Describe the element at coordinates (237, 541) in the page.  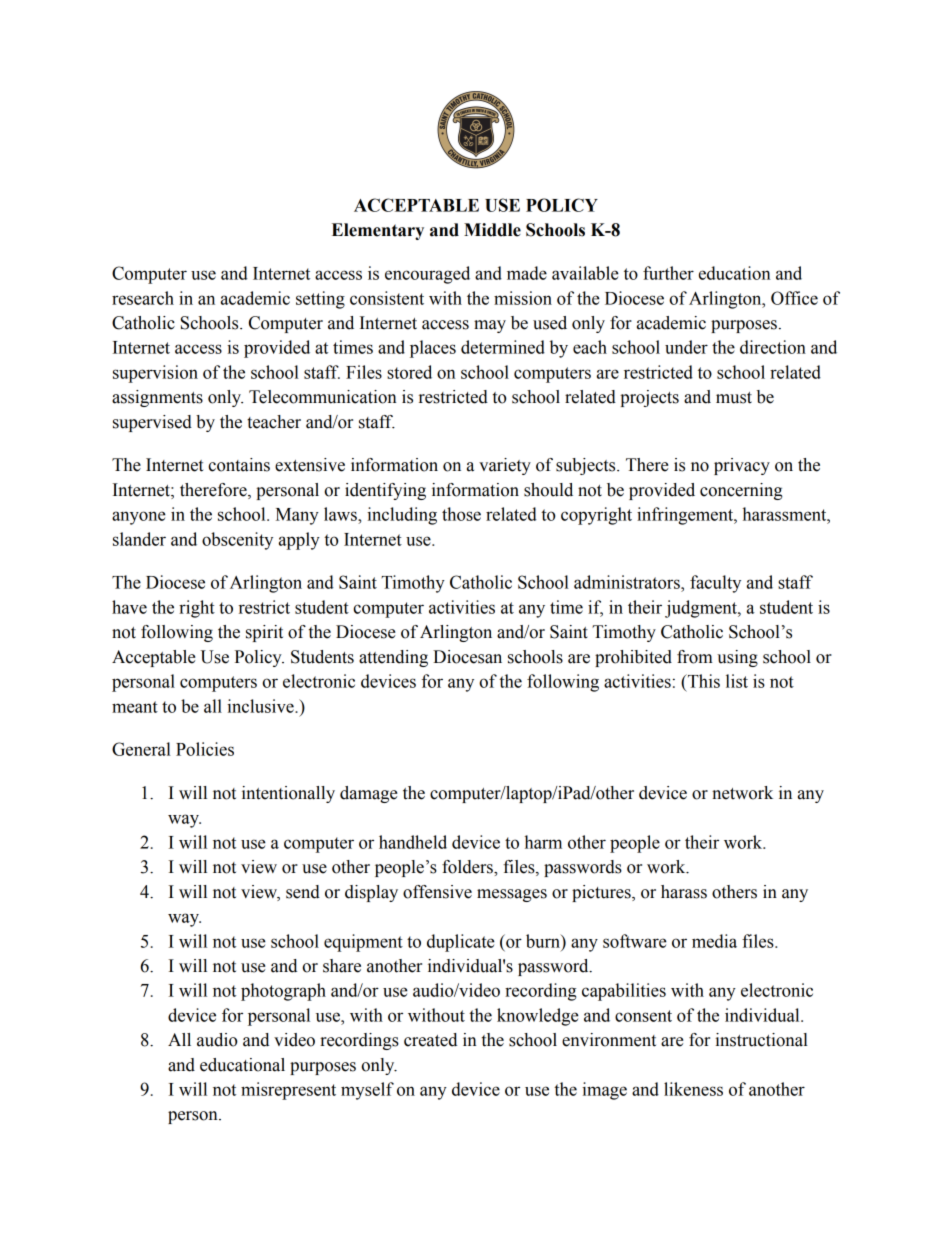
I see `obscenity` at that location.
